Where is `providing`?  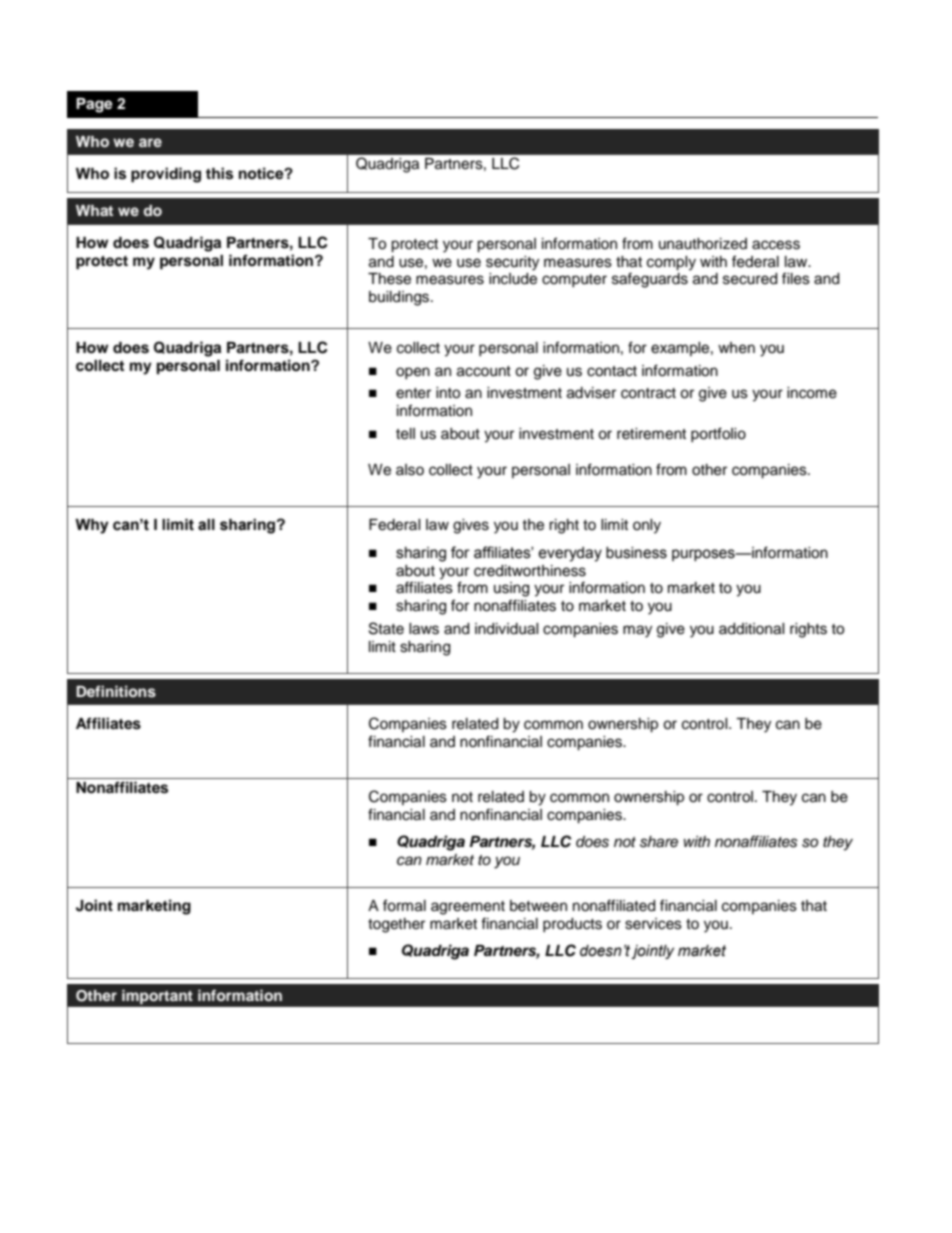 providing is located at coordinates (166, 175).
